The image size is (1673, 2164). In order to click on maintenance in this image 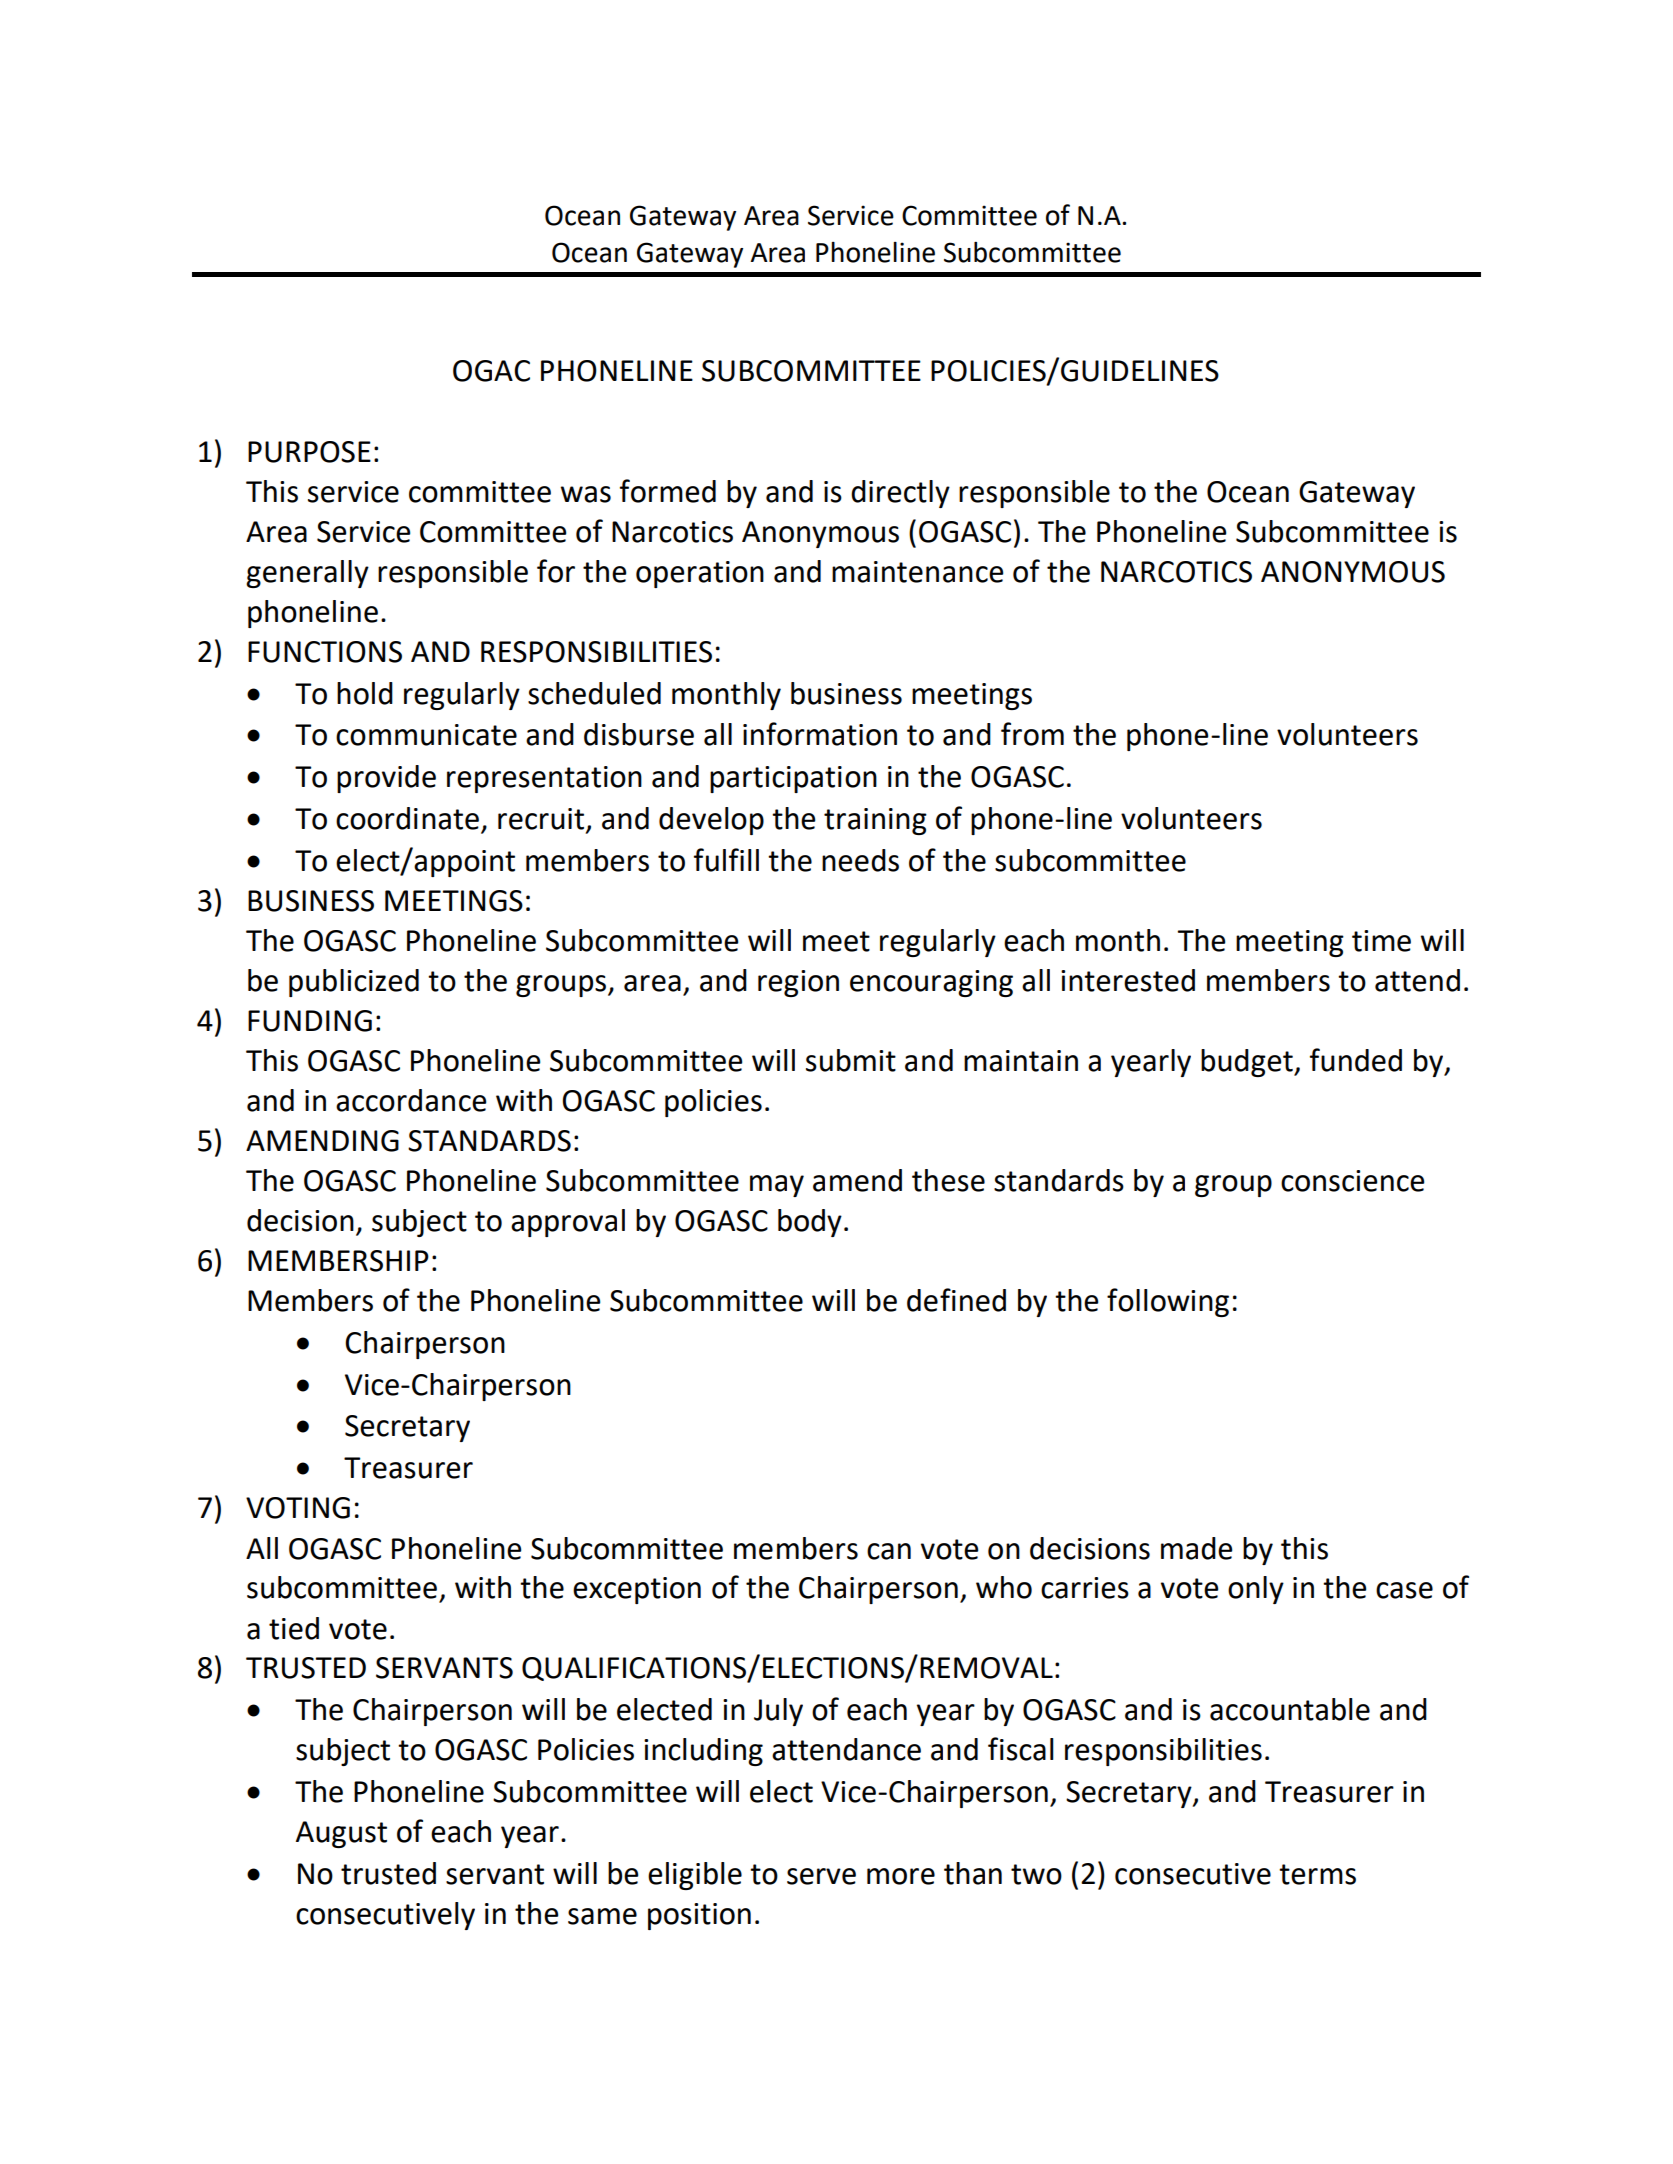, I will do `click(917, 572)`.
